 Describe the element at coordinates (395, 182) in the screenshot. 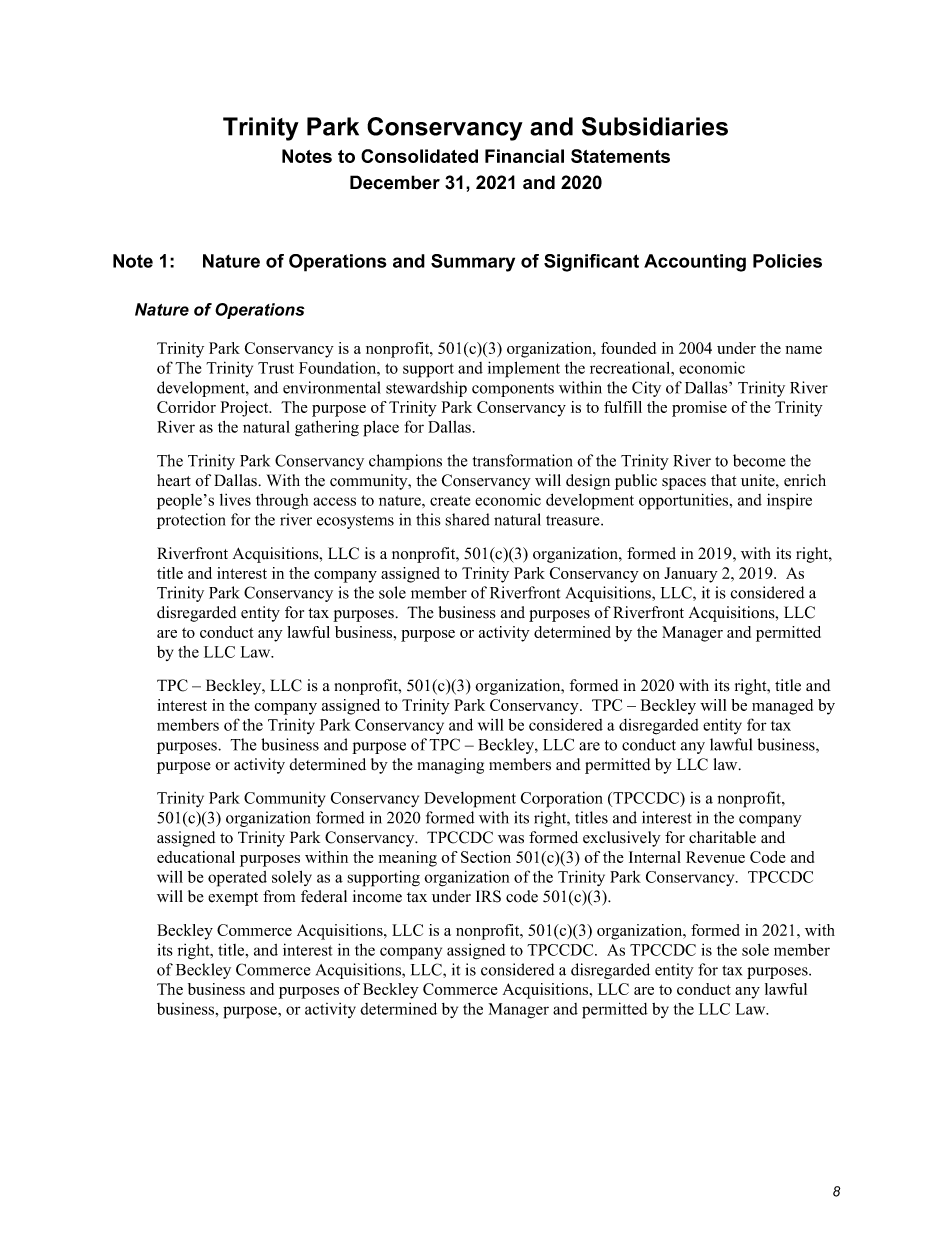

I see `December` at that location.
